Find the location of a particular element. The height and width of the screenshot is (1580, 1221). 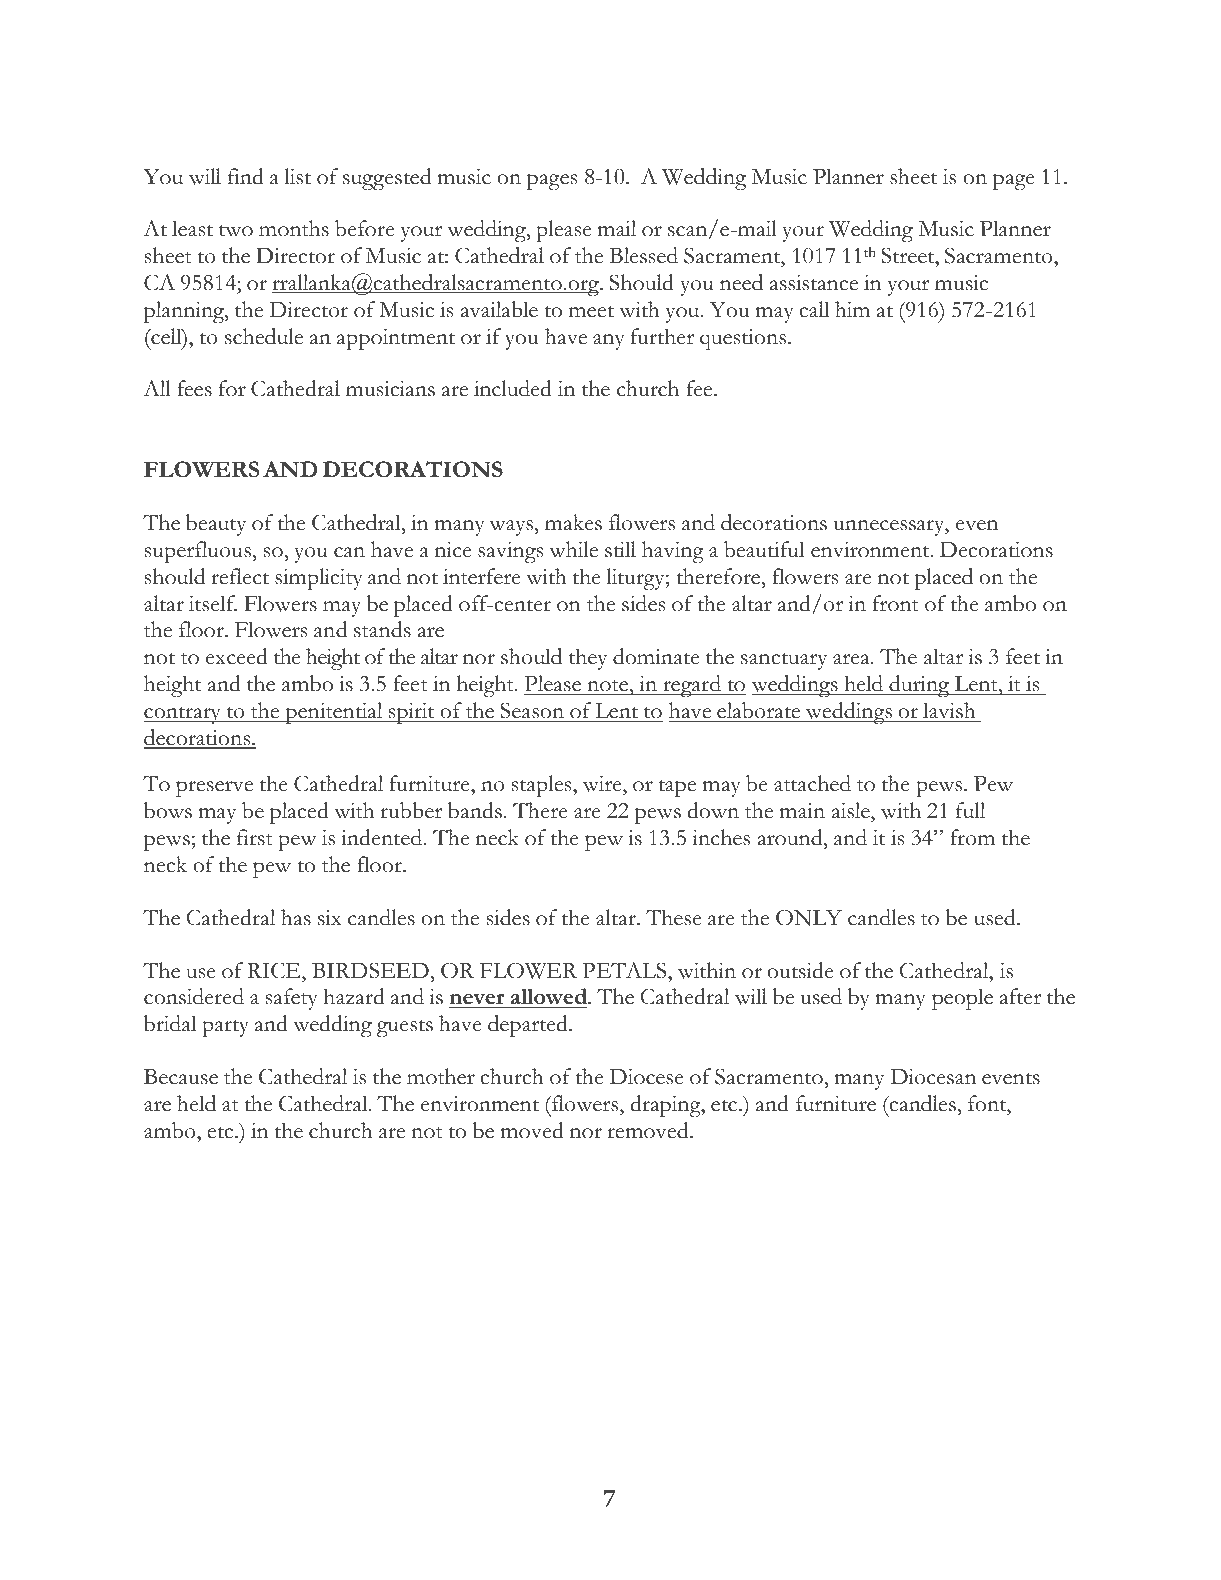

These is located at coordinates (674, 917).
